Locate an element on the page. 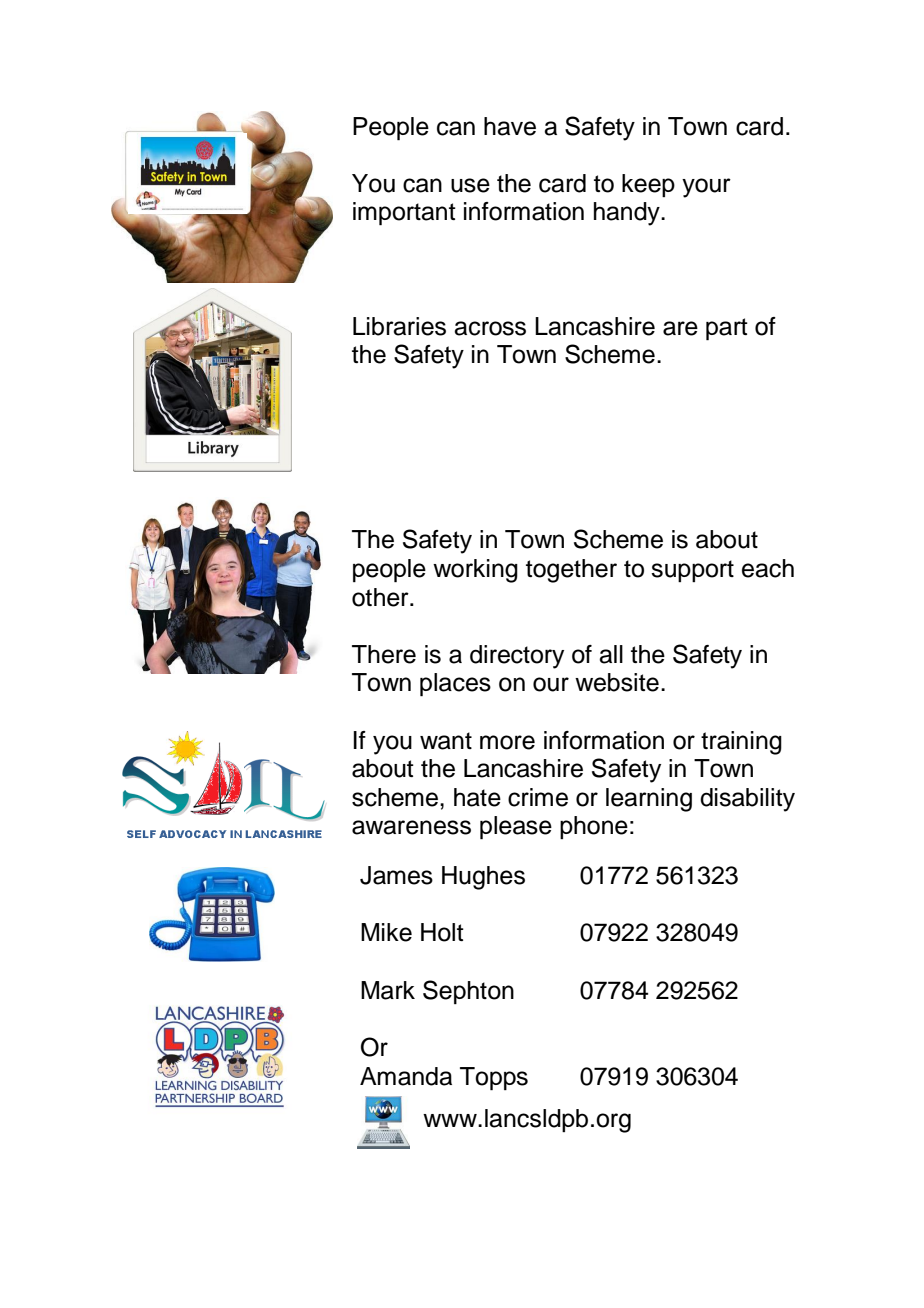 Image resolution: width=924 pixels, height=1308 pixels. disability is located at coordinates (747, 800).
